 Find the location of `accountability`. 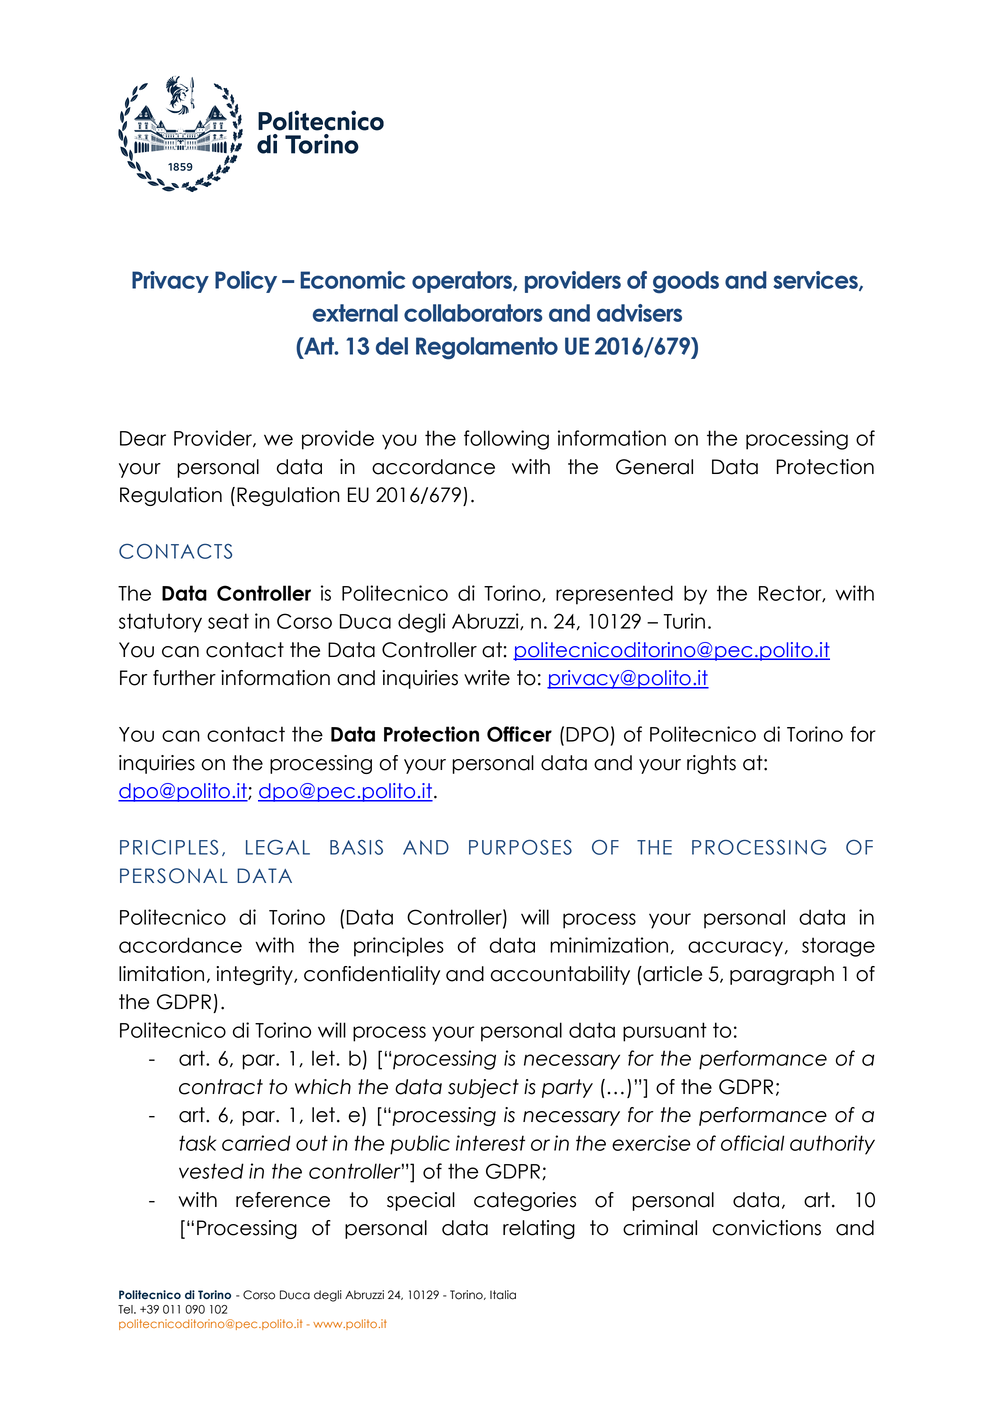

accountability is located at coordinates (560, 975).
